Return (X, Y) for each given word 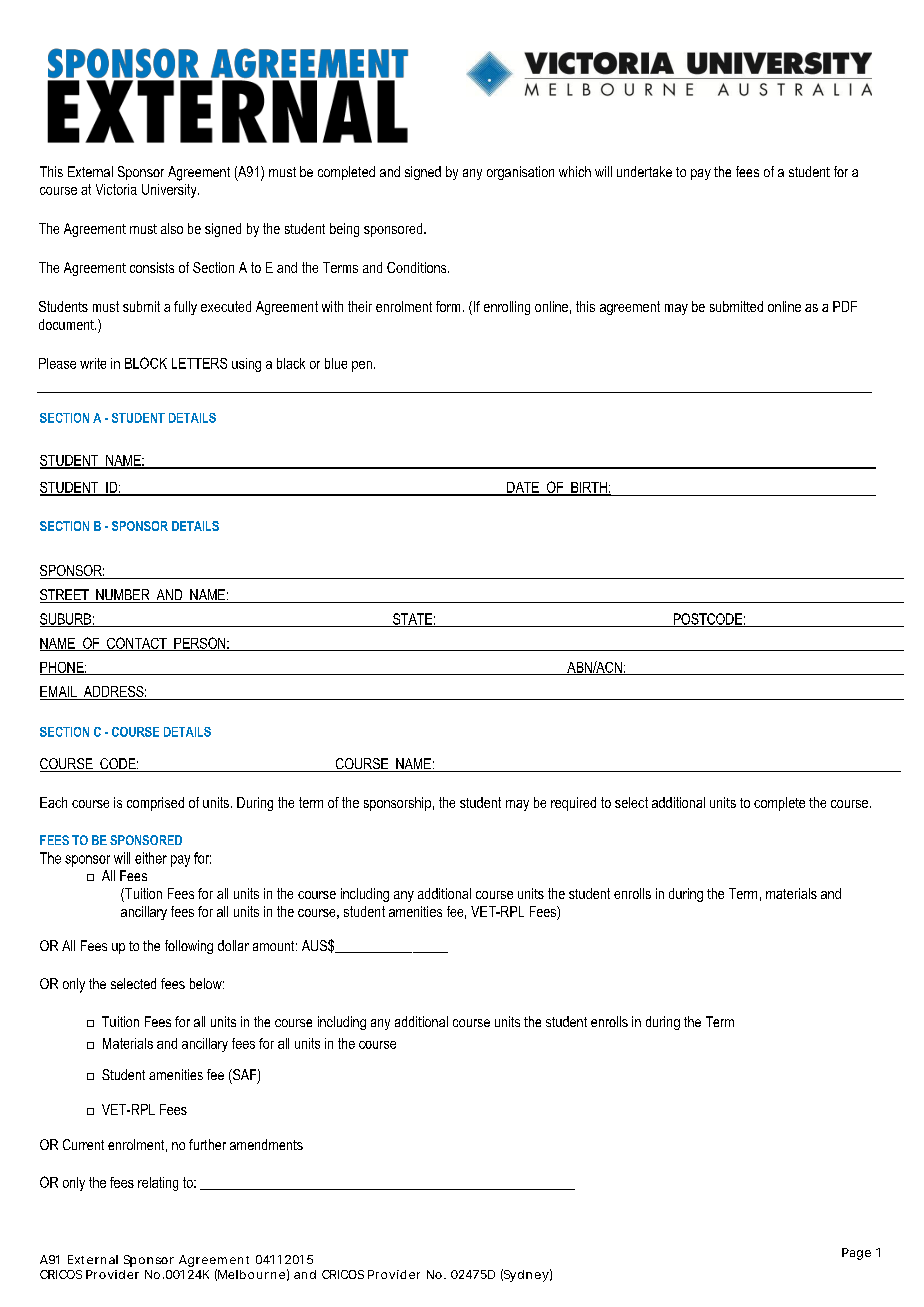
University (170, 191)
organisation (520, 173)
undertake (644, 171)
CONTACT (137, 644)
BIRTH (589, 488)
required (573, 804)
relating (158, 1184)
